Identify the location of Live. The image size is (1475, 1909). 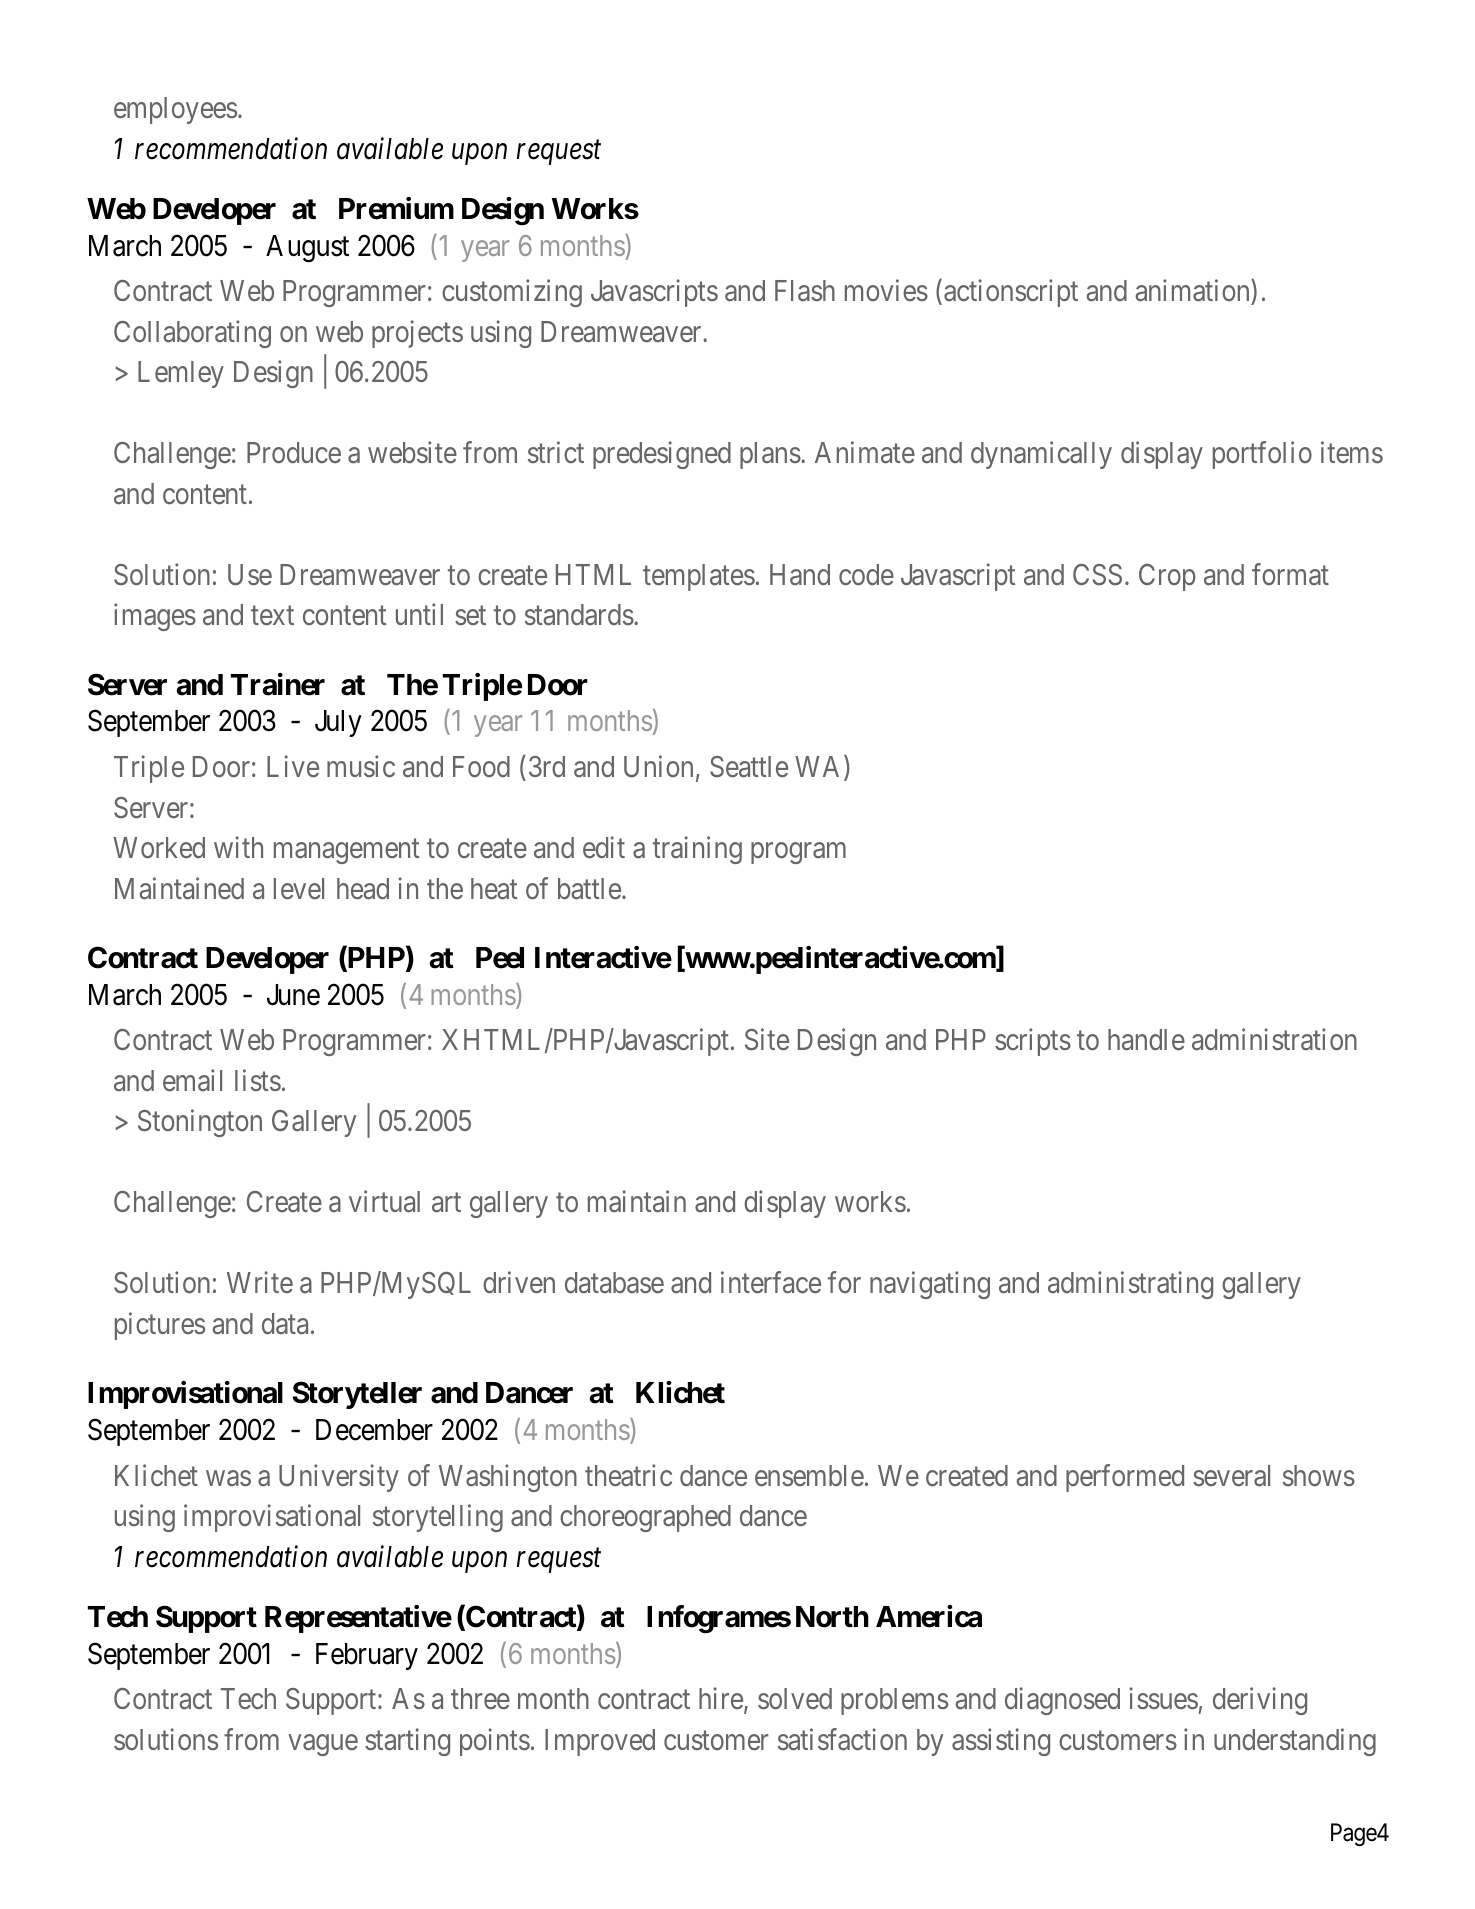
(293, 766).
